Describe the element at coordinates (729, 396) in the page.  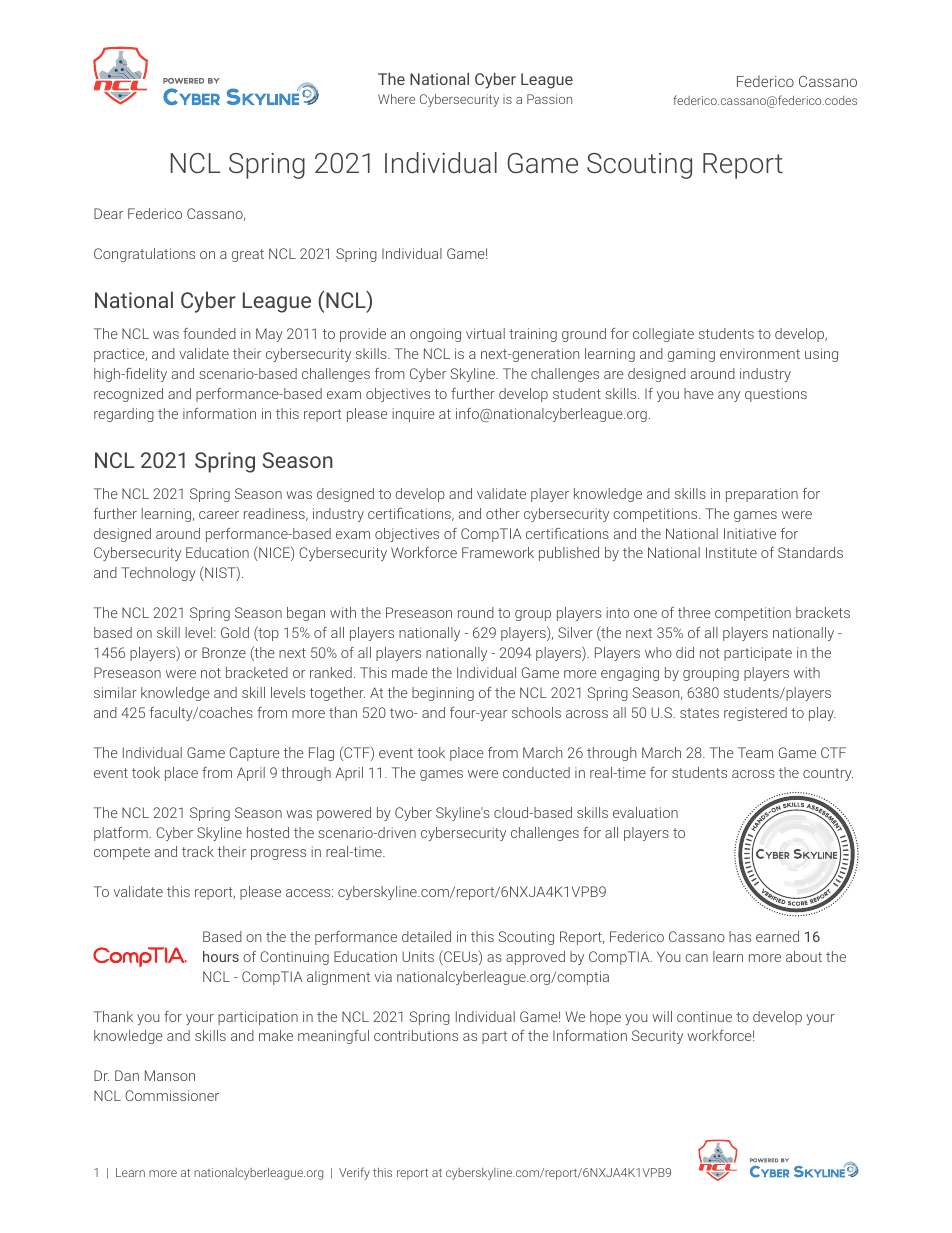
I see `any` at that location.
